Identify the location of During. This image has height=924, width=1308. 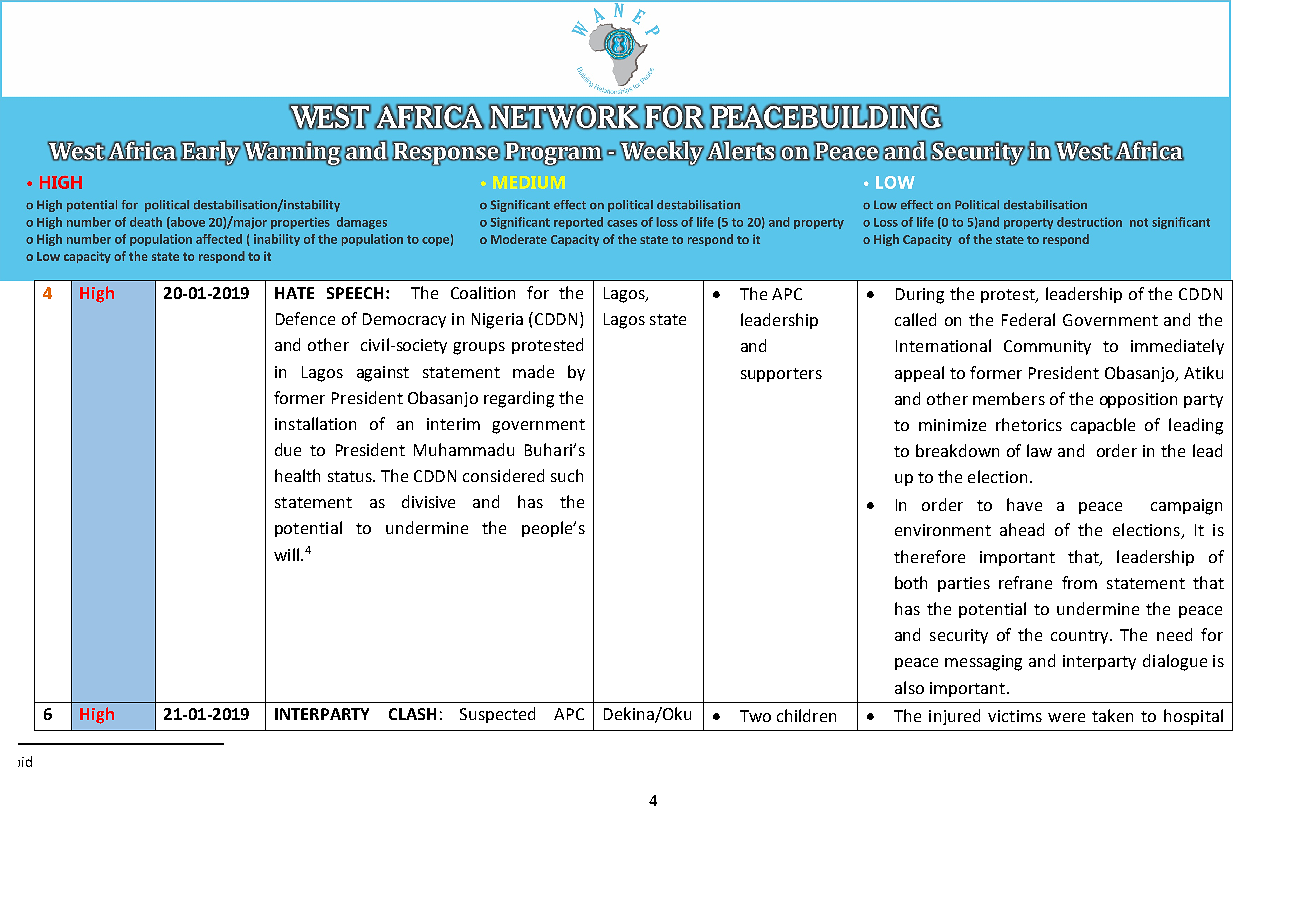
(920, 296).
